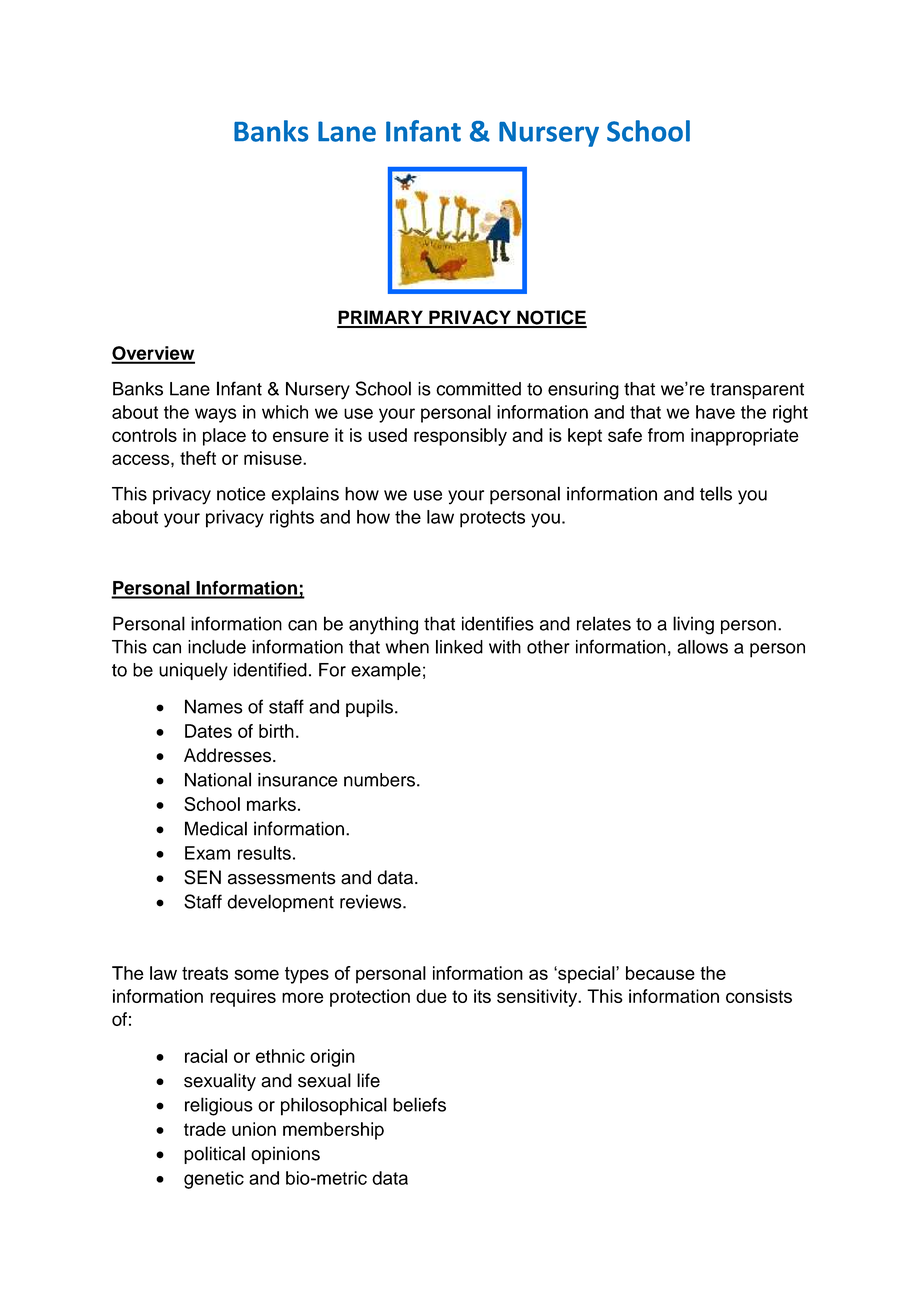  Describe the element at coordinates (215, 415) in the page. I see `ways` at that location.
